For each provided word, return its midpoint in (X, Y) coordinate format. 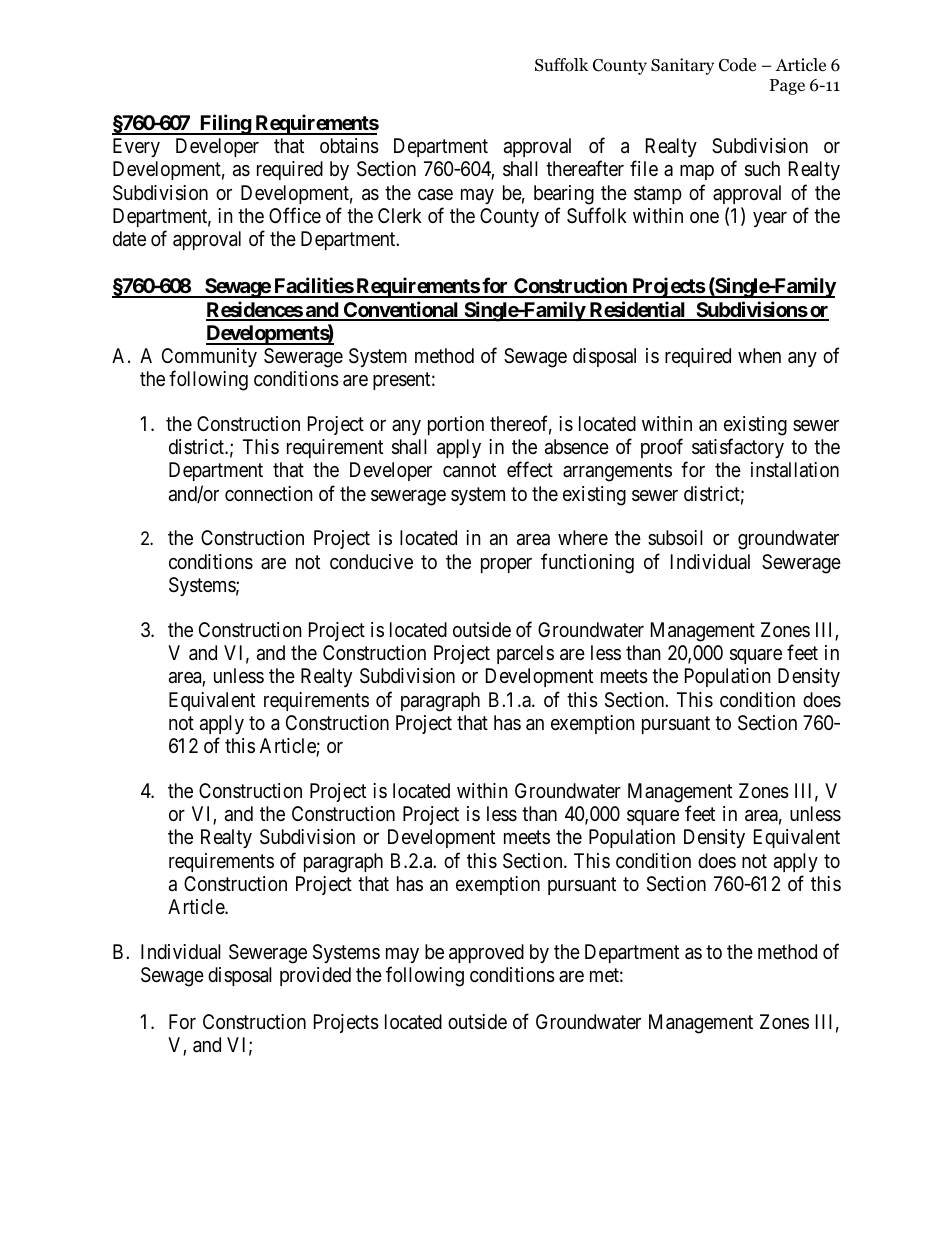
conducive (371, 561)
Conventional (401, 310)
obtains (349, 146)
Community (209, 357)
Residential (637, 310)
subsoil (675, 537)
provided (315, 976)
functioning (587, 563)
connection (269, 493)
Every (136, 147)
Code (737, 65)
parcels (525, 654)
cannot (469, 471)
